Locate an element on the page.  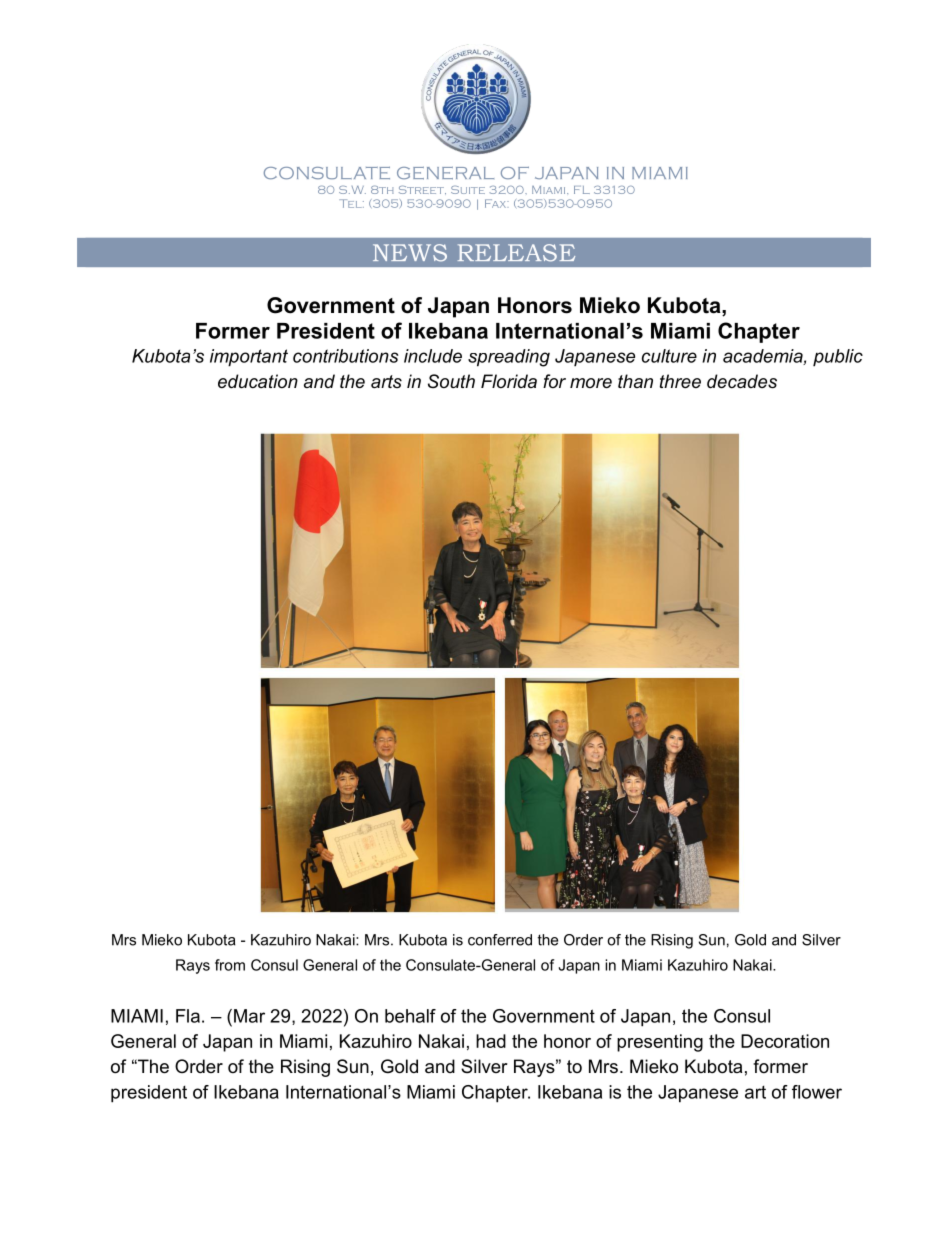
Florida is located at coordinates (509, 381).
